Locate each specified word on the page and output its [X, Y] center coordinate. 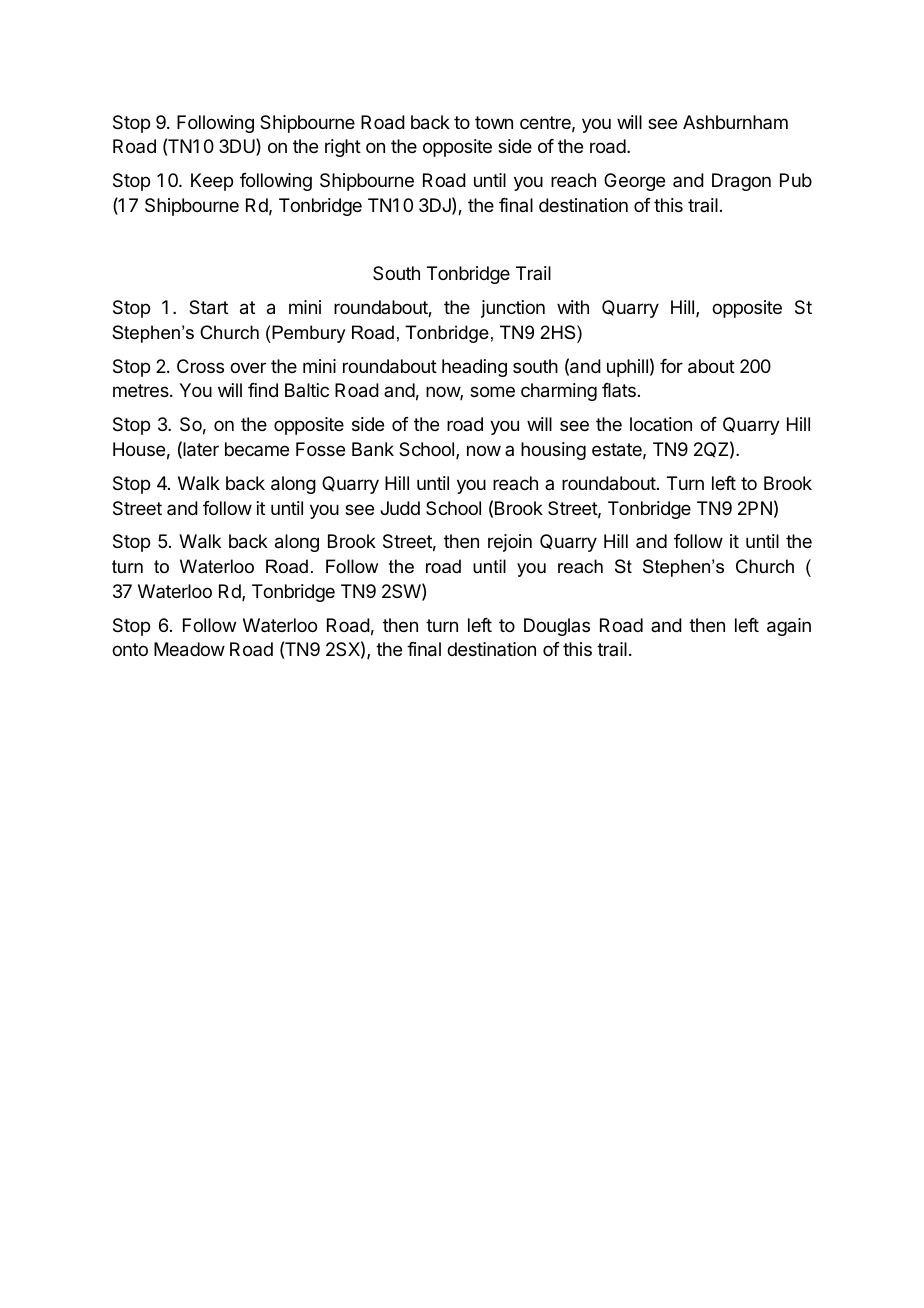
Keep [212, 182]
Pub [796, 180]
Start [208, 307]
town [494, 122]
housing [553, 451]
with [573, 307]
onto [130, 649]
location [661, 424]
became [257, 449]
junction [513, 309]
